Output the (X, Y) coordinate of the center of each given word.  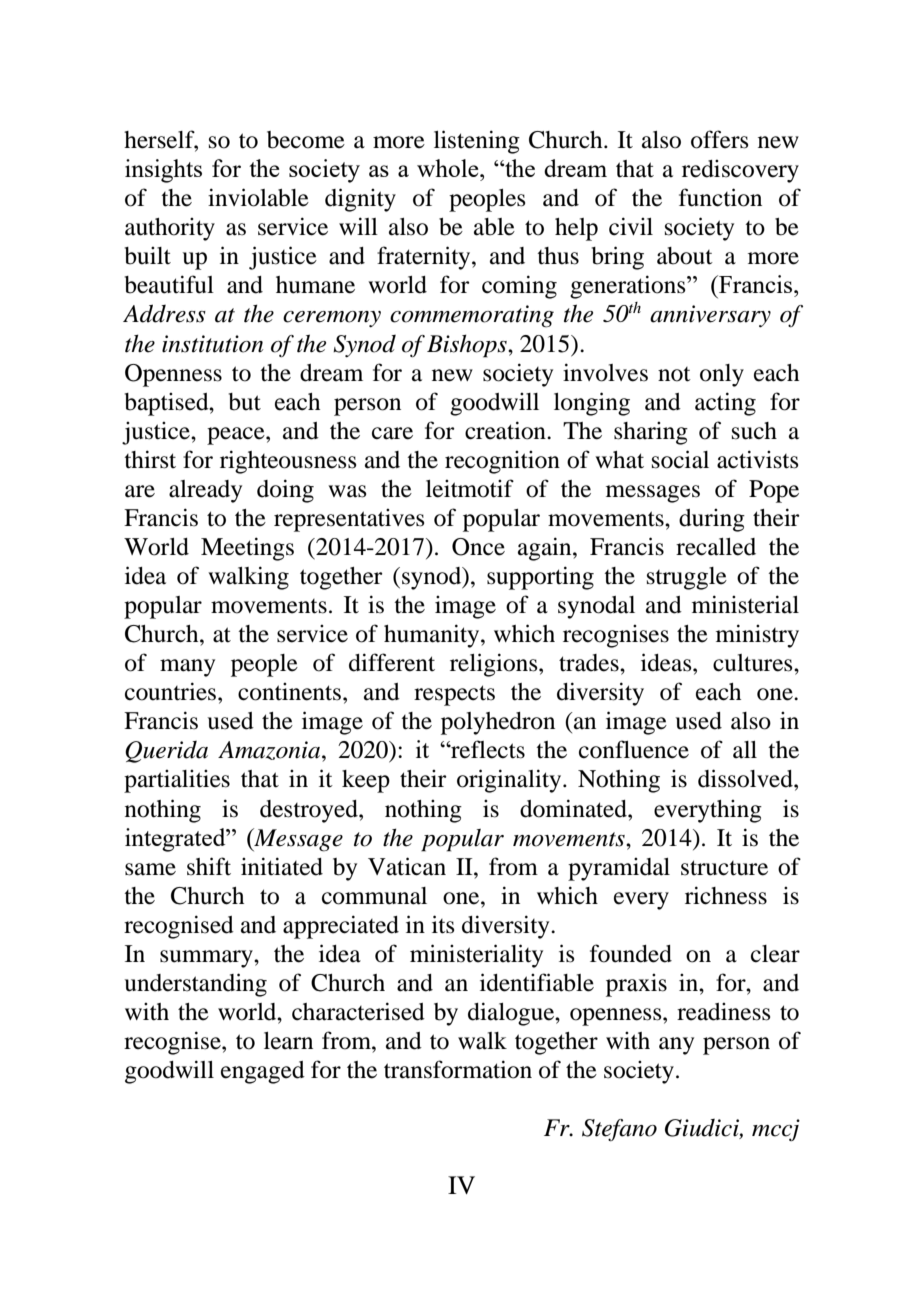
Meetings (247, 549)
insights (163, 171)
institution (212, 344)
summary (207, 959)
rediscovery (740, 171)
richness (726, 895)
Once (478, 547)
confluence (634, 749)
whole (449, 168)
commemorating (472, 316)
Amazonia (270, 751)
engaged (263, 1072)
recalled (716, 547)
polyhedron (498, 723)
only (722, 375)
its (443, 924)
